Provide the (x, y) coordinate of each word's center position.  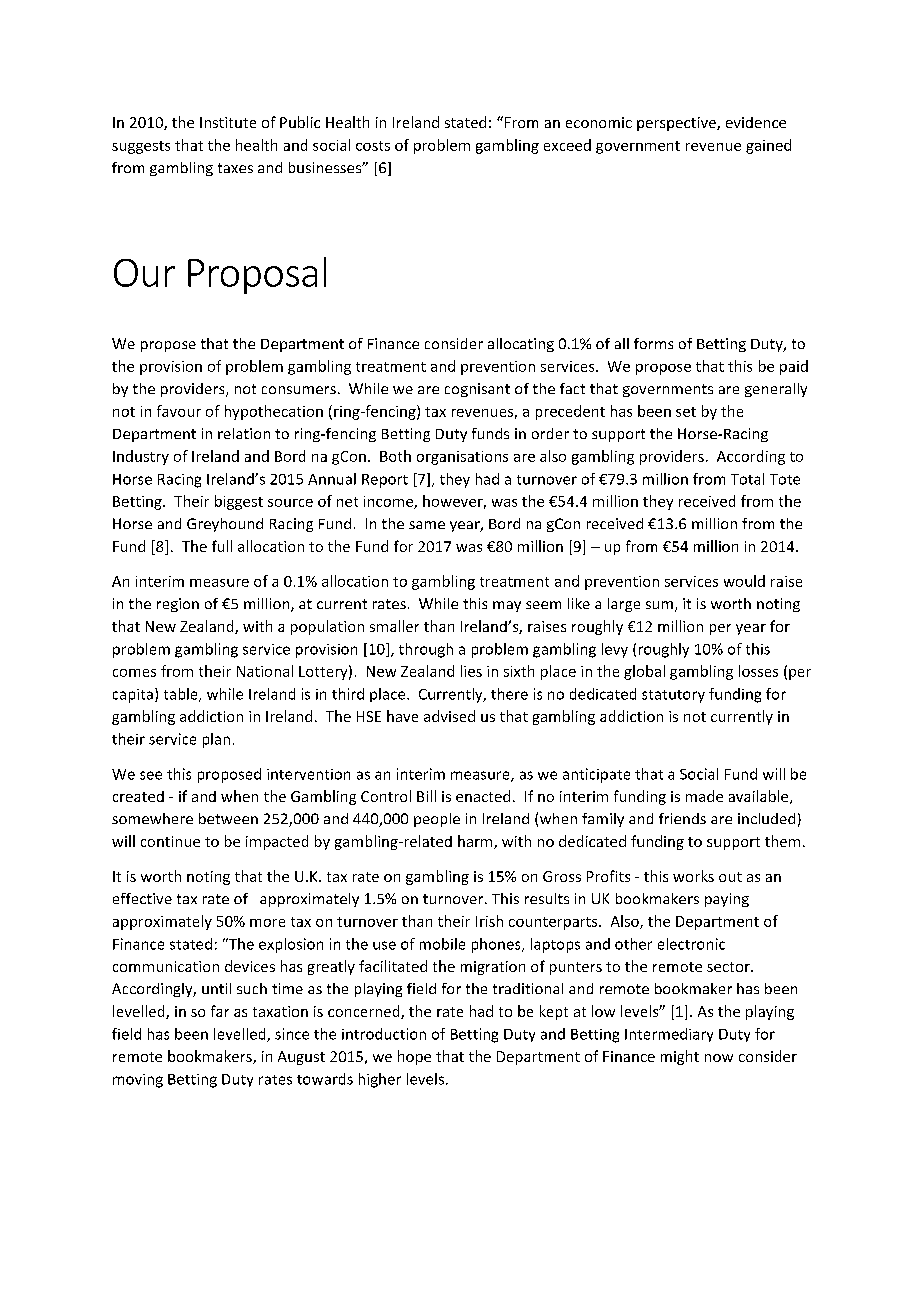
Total (747, 479)
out (730, 877)
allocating (521, 345)
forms (653, 343)
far (220, 1011)
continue (170, 841)
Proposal (257, 275)
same (427, 525)
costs (373, 146)
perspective (677, 124)
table (182, 695)
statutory (673, 696)
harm (476, 842)
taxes (235, 168)
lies (471, 671)
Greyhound (225, 525)
